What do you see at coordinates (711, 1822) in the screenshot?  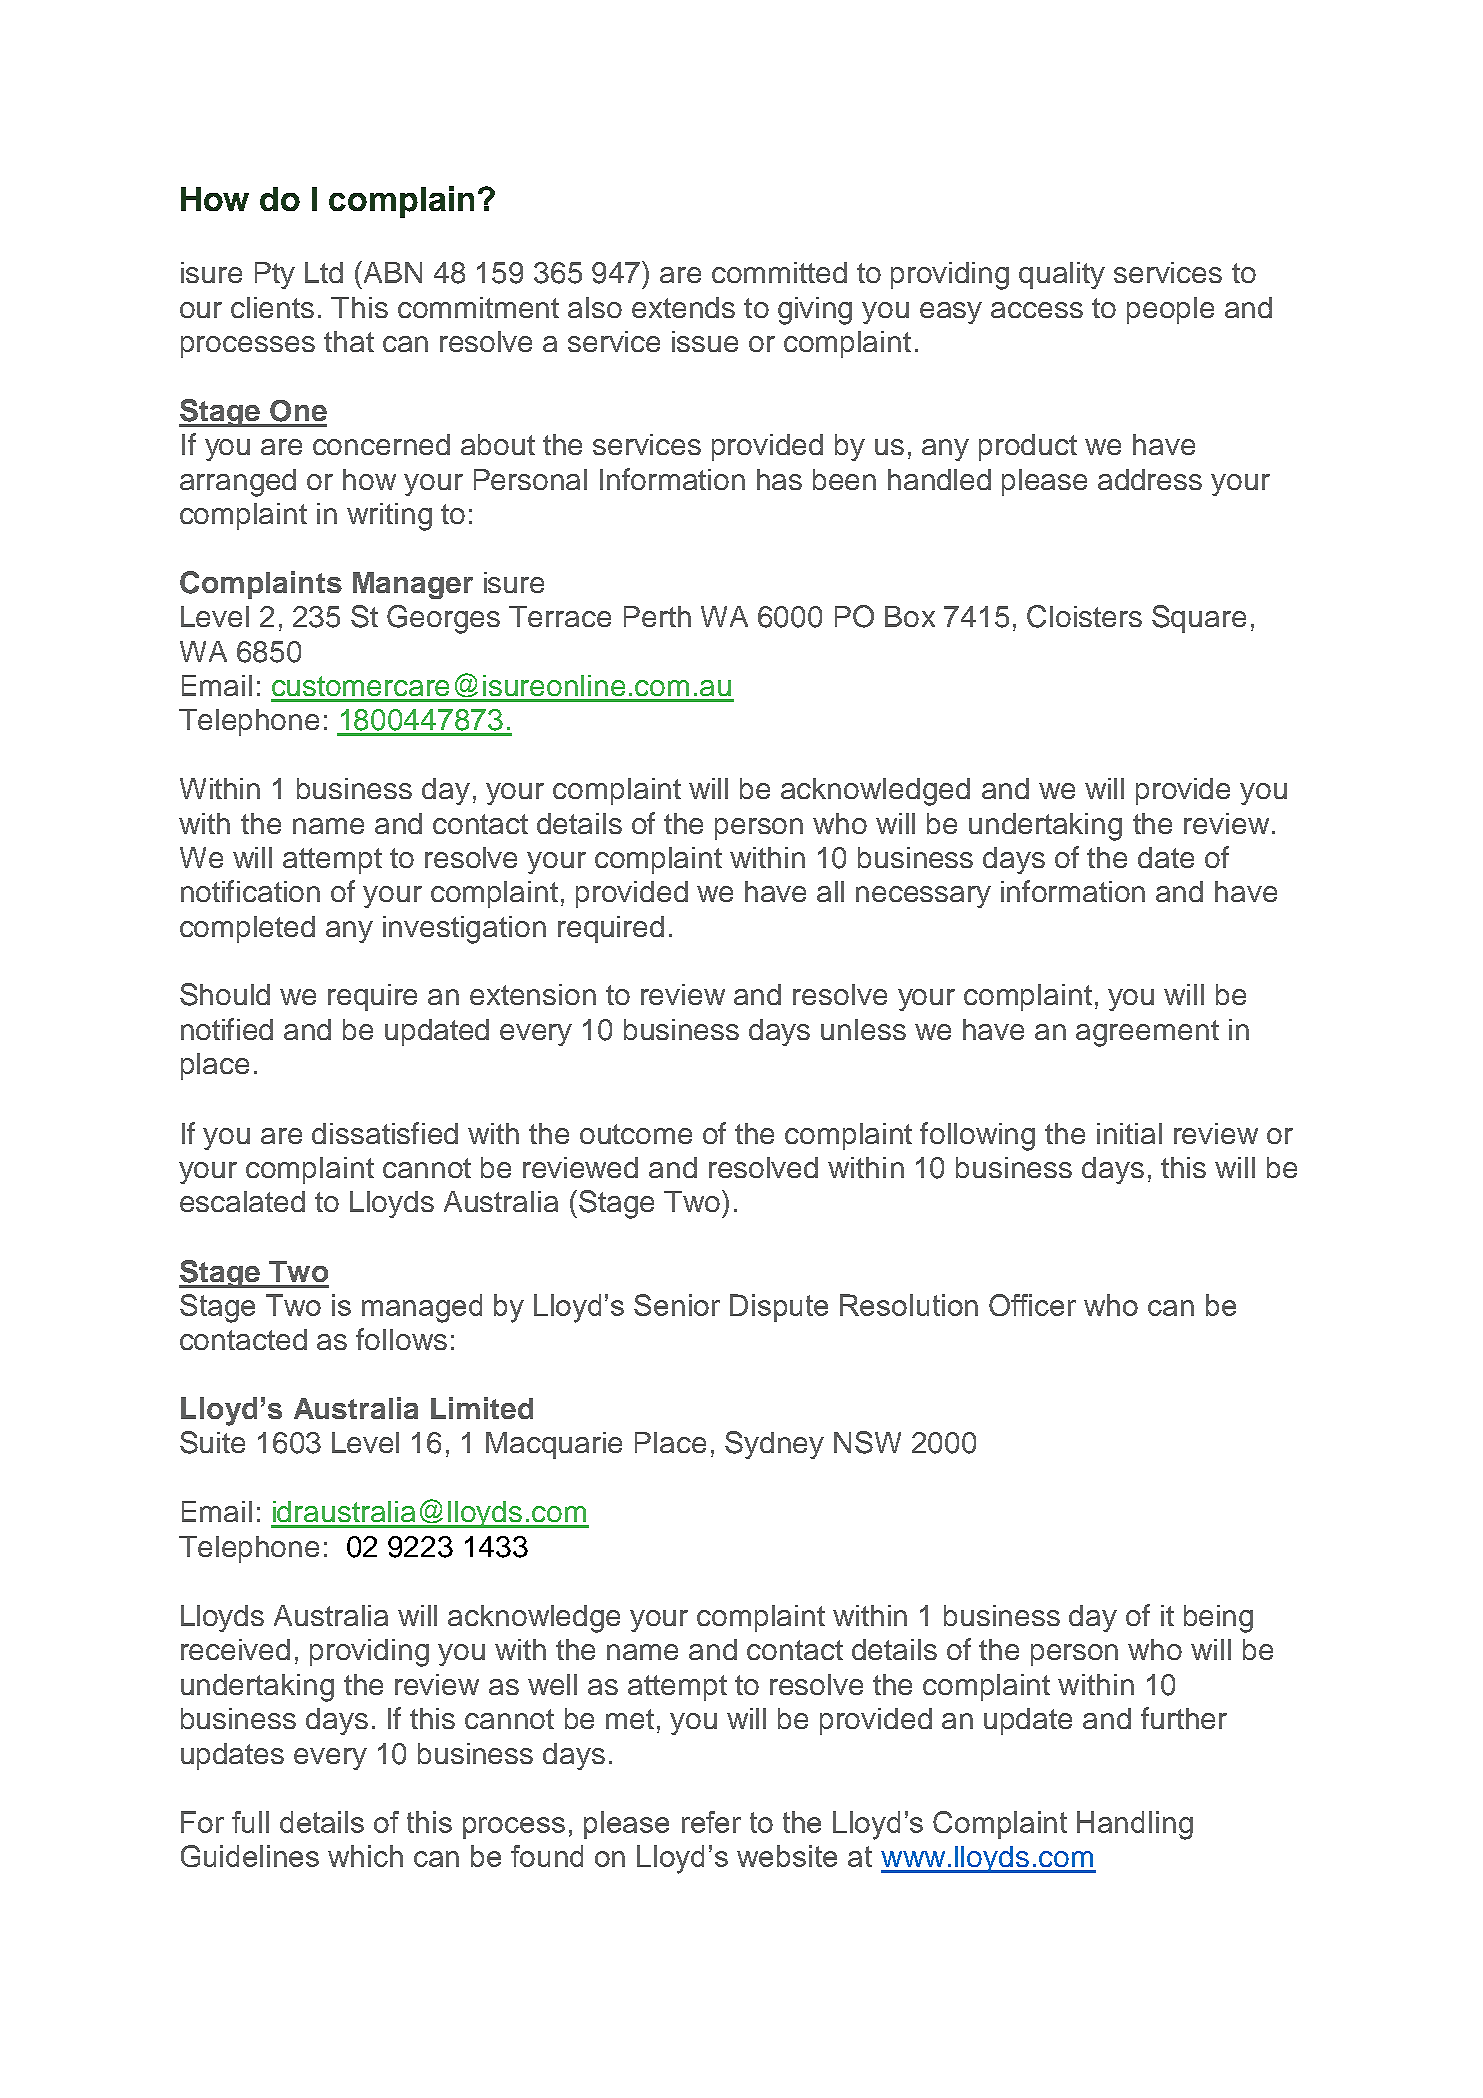 I see `refer` at bounding box center [711, 1822].
